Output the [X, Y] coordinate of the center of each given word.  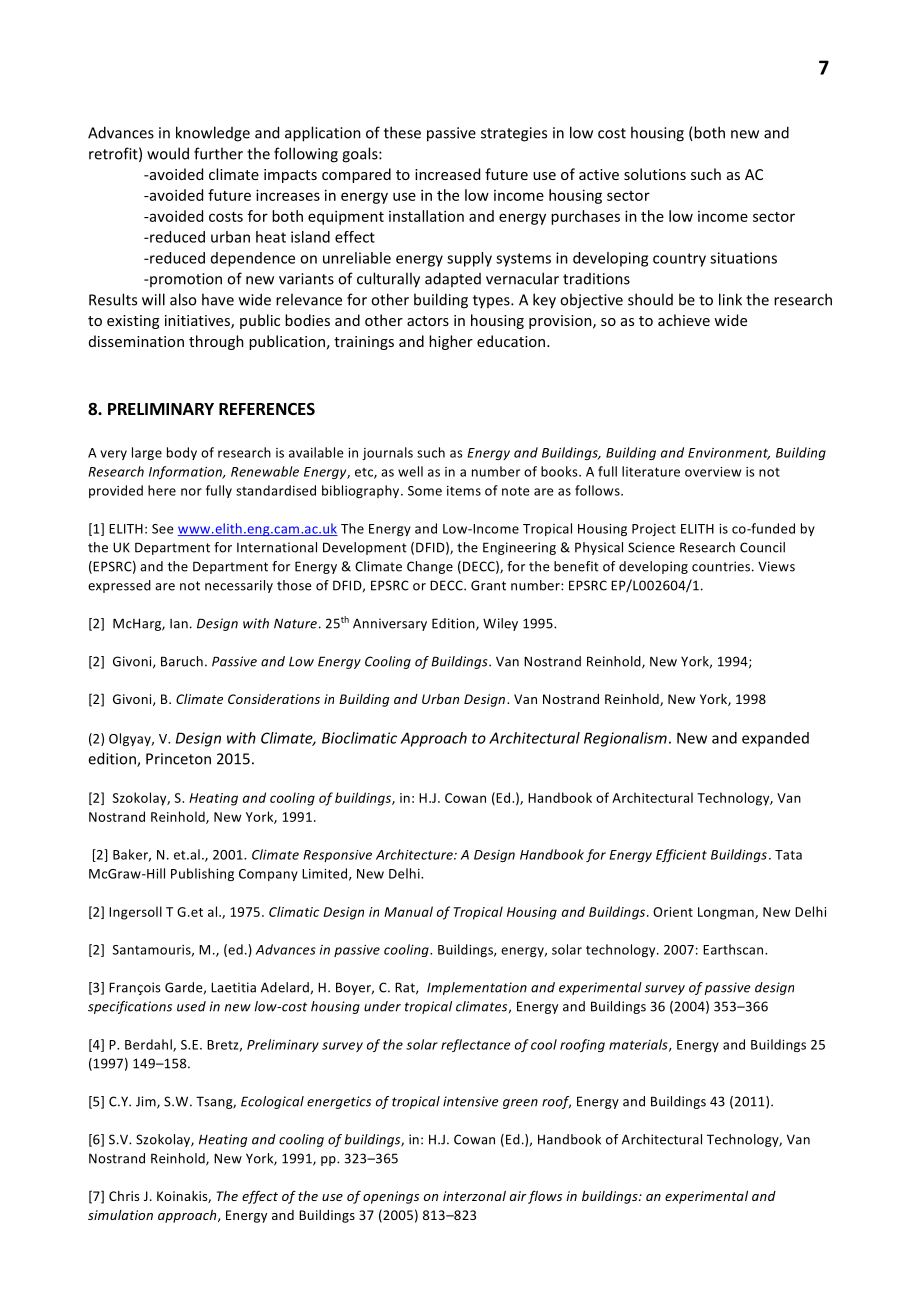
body [182, 453]
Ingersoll [135, 913]
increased [447, 174]
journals [387, 453]
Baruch [182, 661]
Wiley [500, 624]
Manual [408, 911]
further [218, 153]
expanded [775, 739]
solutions [655, 174]
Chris [124, 1196]
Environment [729, 454]
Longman [727, 913]
